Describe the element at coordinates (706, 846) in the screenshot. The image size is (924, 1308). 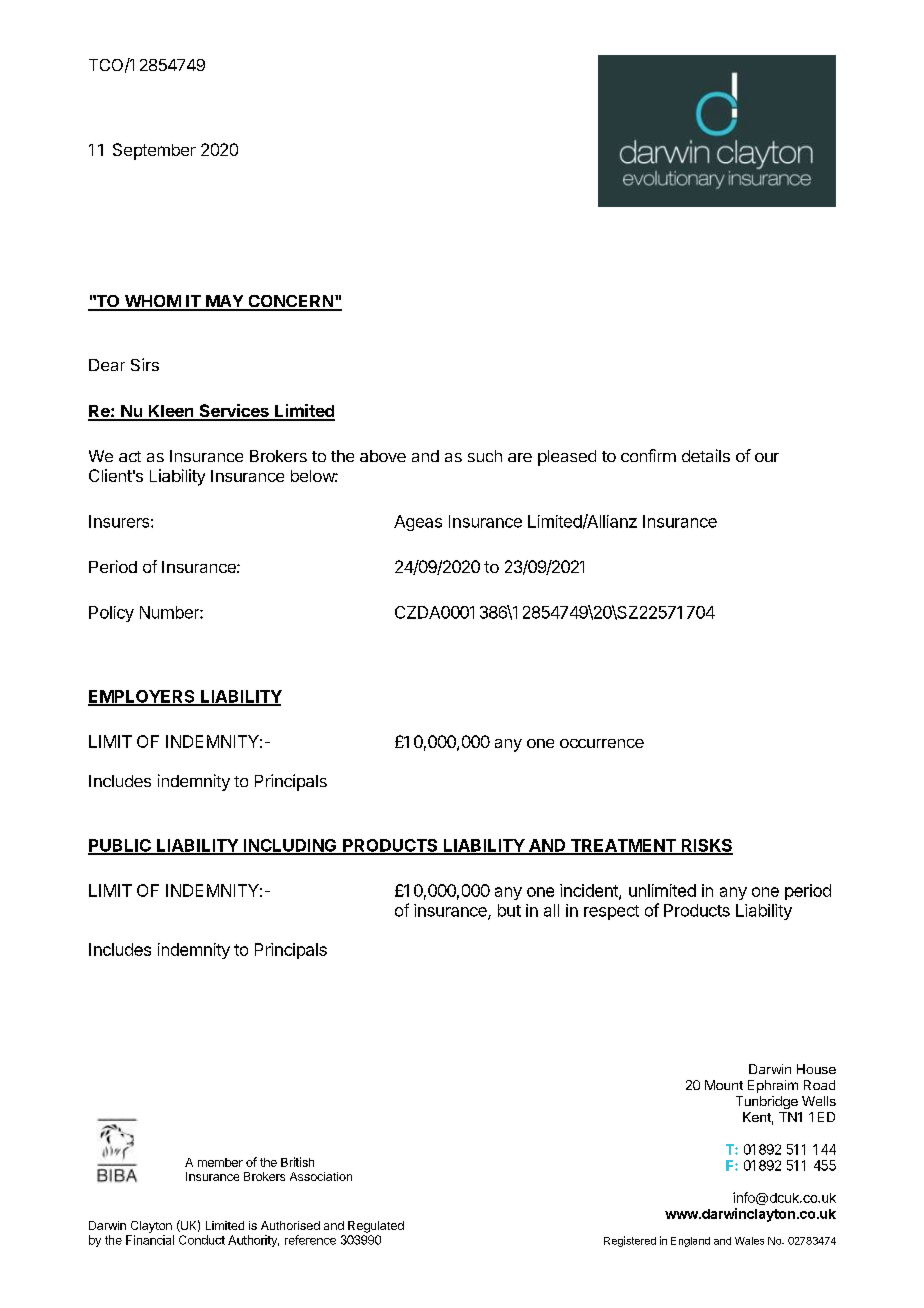
I see `RISKS` at that location.
